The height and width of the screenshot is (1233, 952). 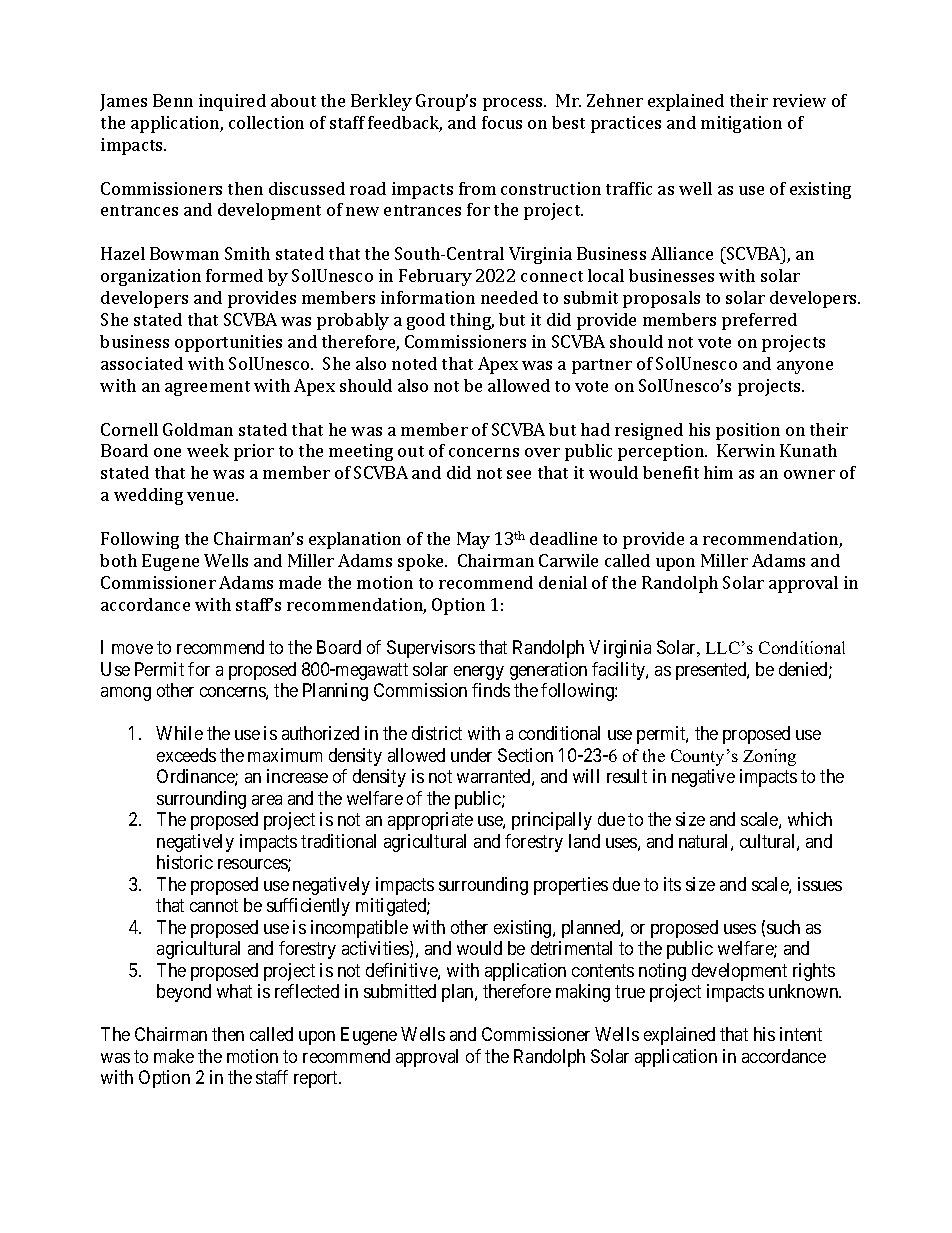 I want to click on focus, so click(x=502, y=122).
